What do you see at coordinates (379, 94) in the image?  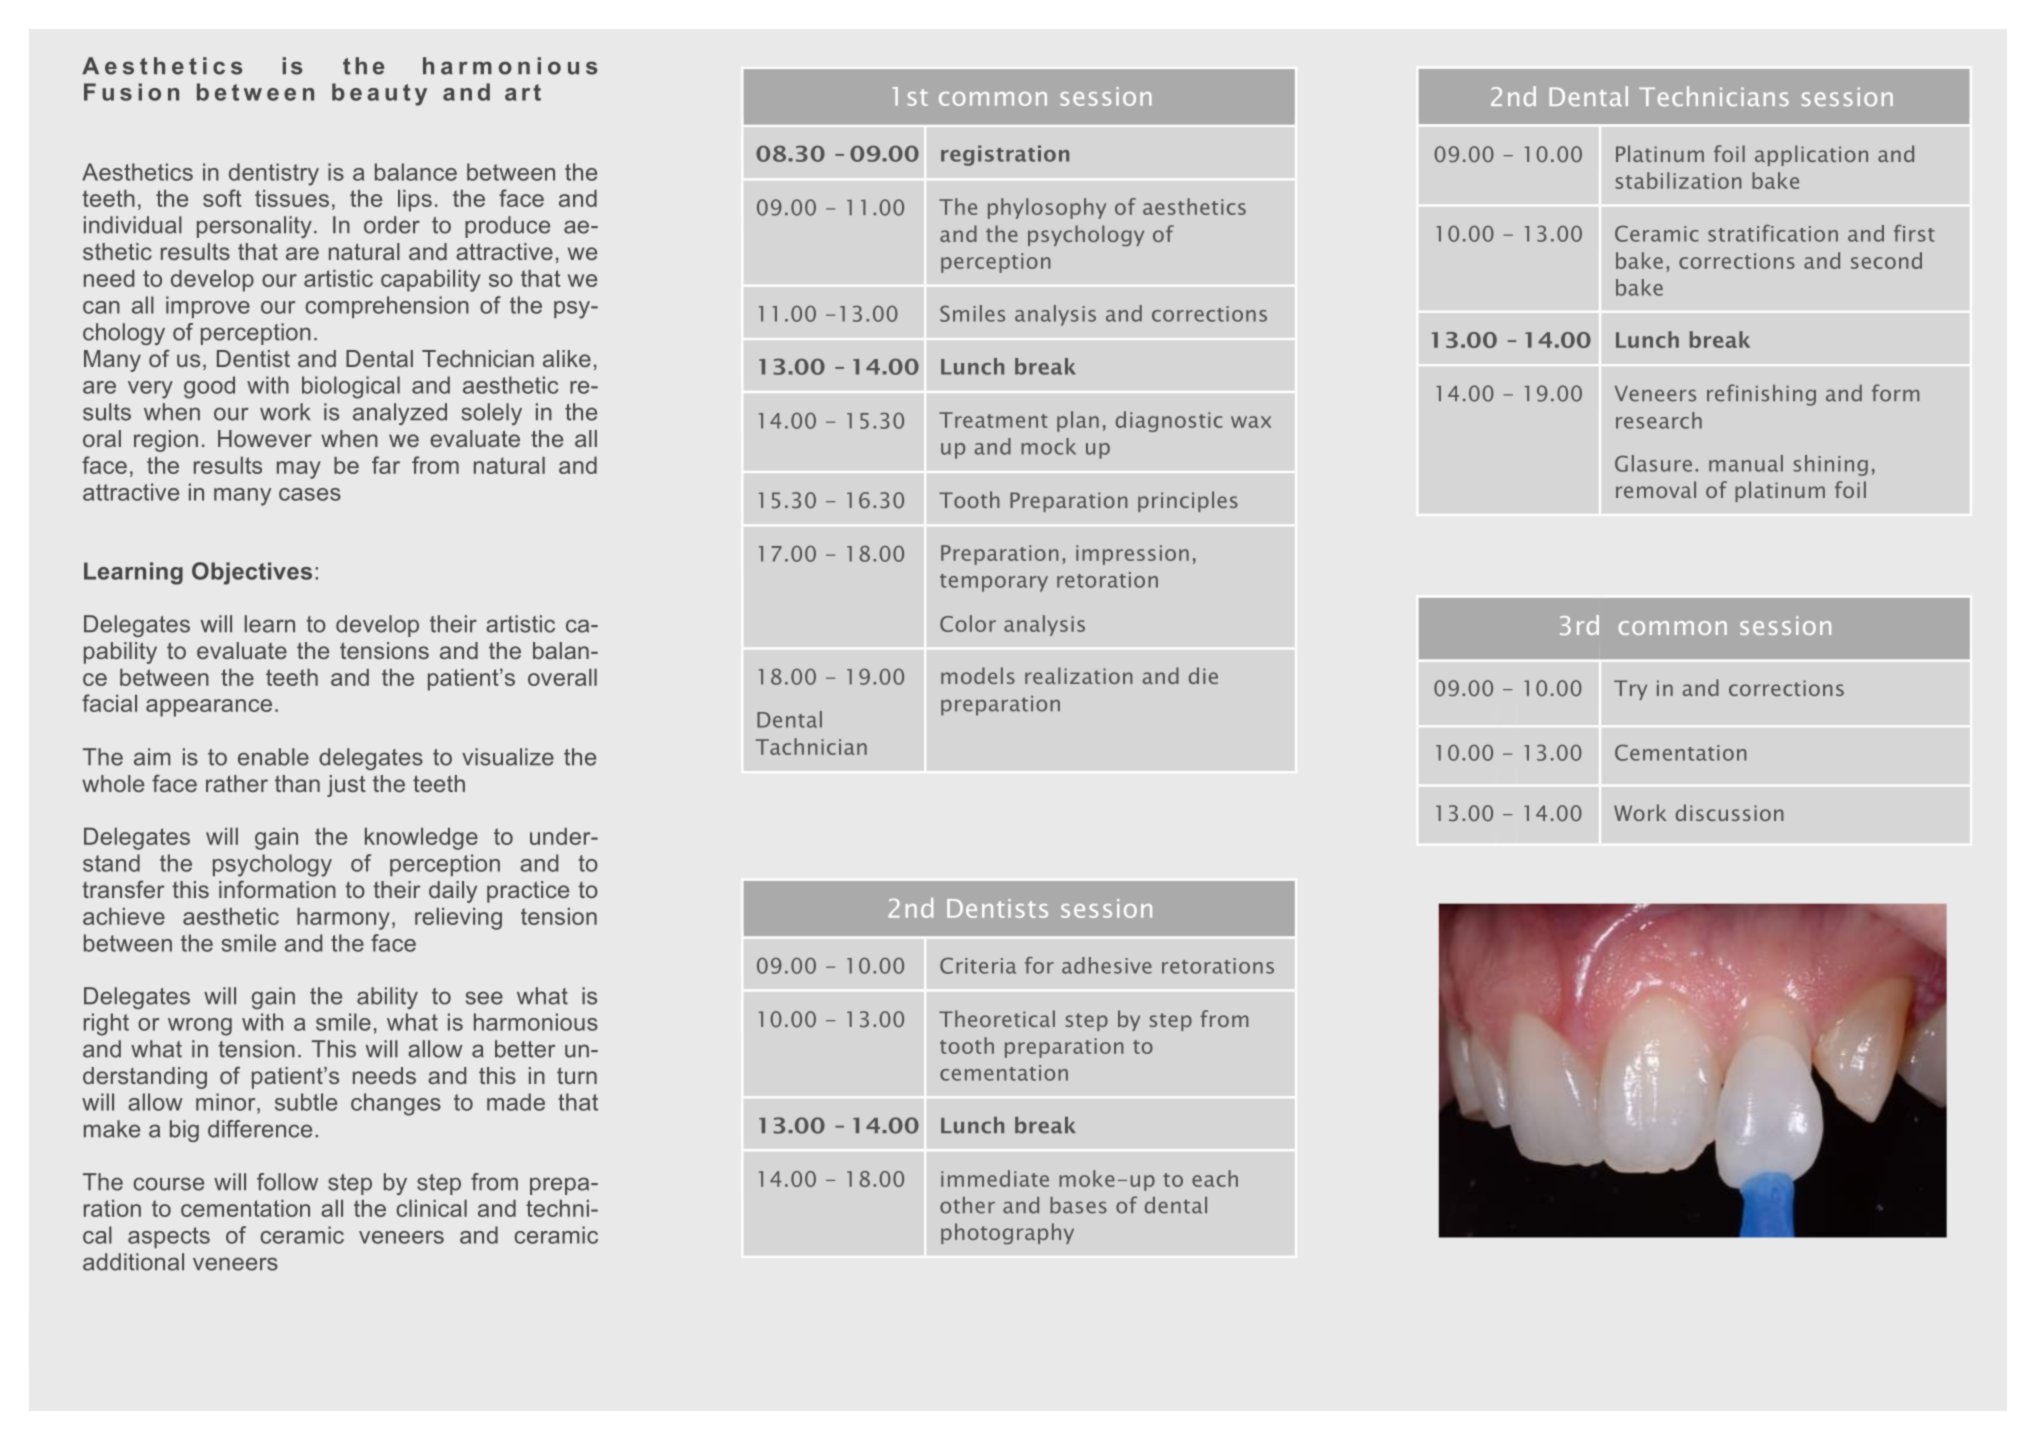 I see `beauty` at bounding box center [379, 94].
